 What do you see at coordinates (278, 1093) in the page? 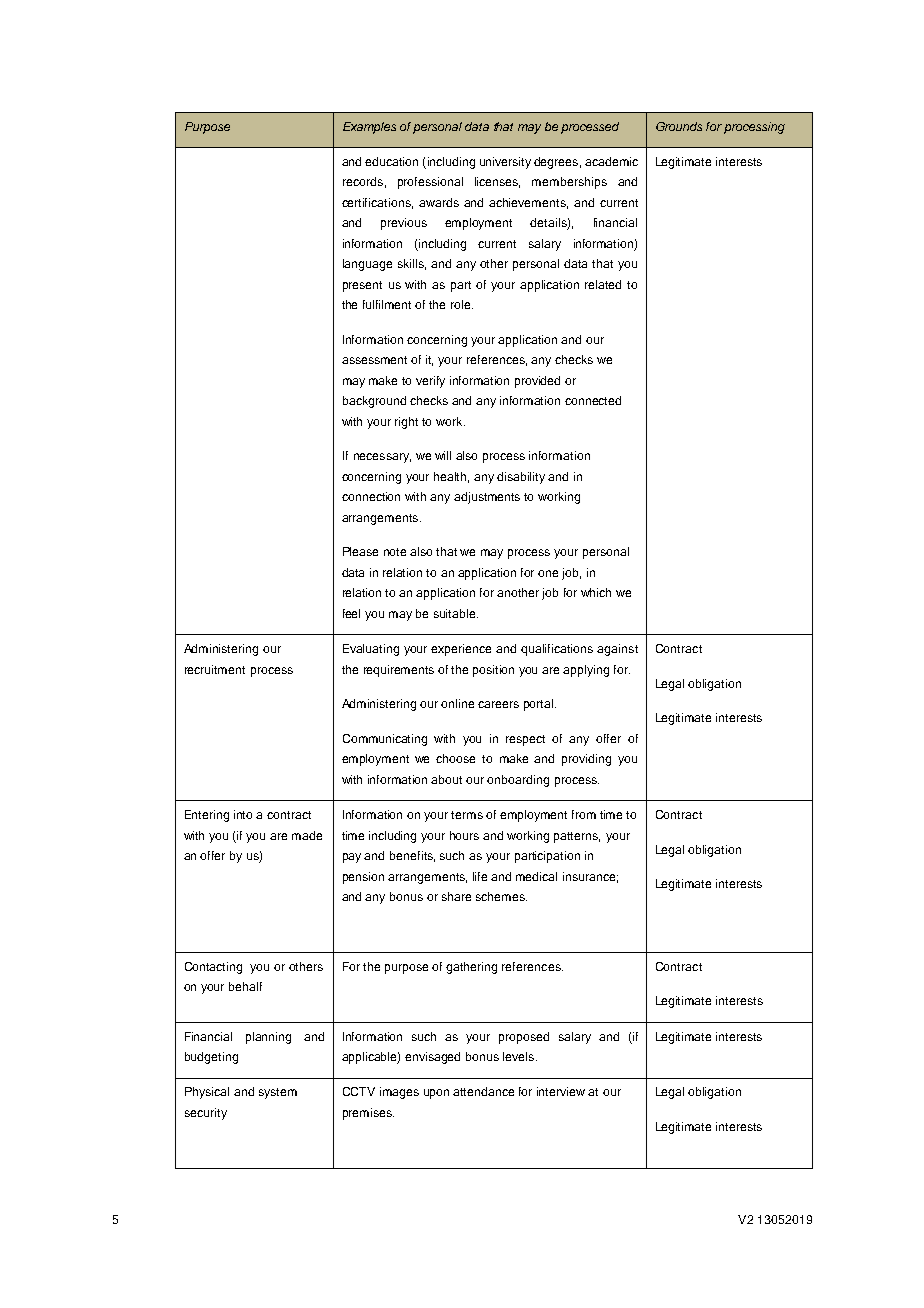
I see `system` at bounding box center [278, 1093].
